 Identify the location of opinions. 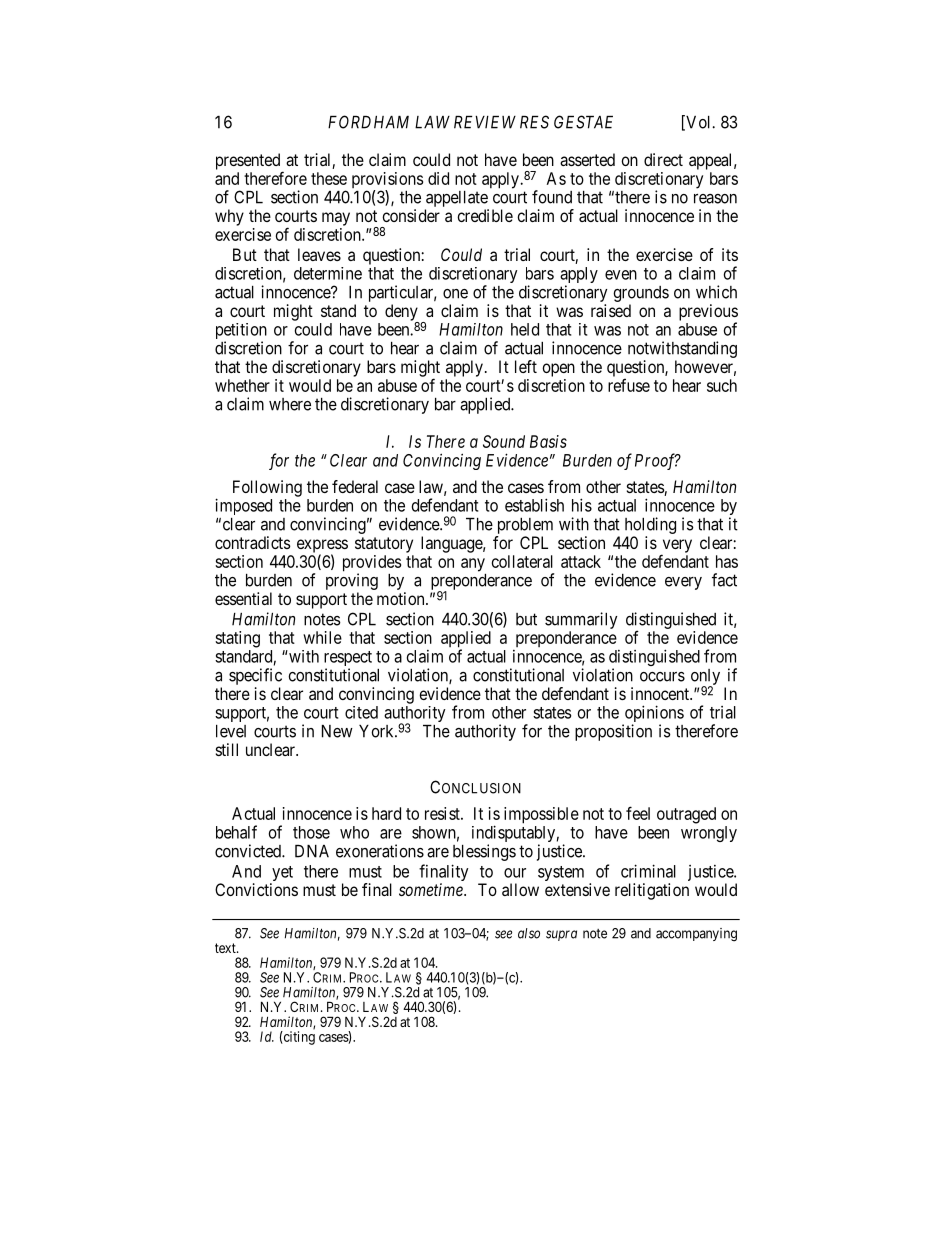
(653, 715).
